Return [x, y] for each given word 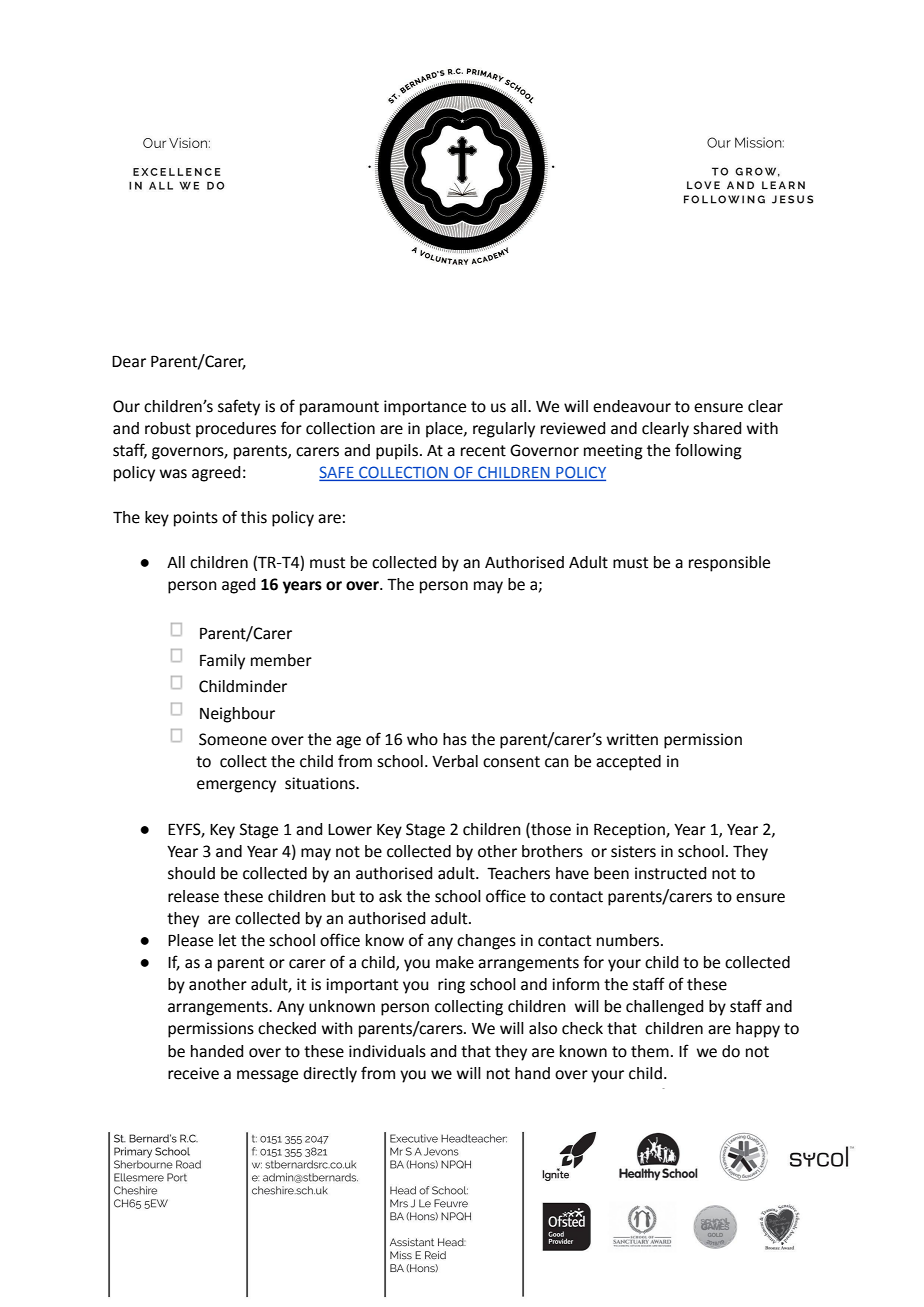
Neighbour [237, 715]
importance [425, 408]
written [632, 739]
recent [483, 451]
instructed [670, 873]
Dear [129, 361]
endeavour [632, 406]
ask [390, 896]
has [455, 739]
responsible [729, 564]
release [193, 896]
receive [193, 1073]
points [196, 519]
